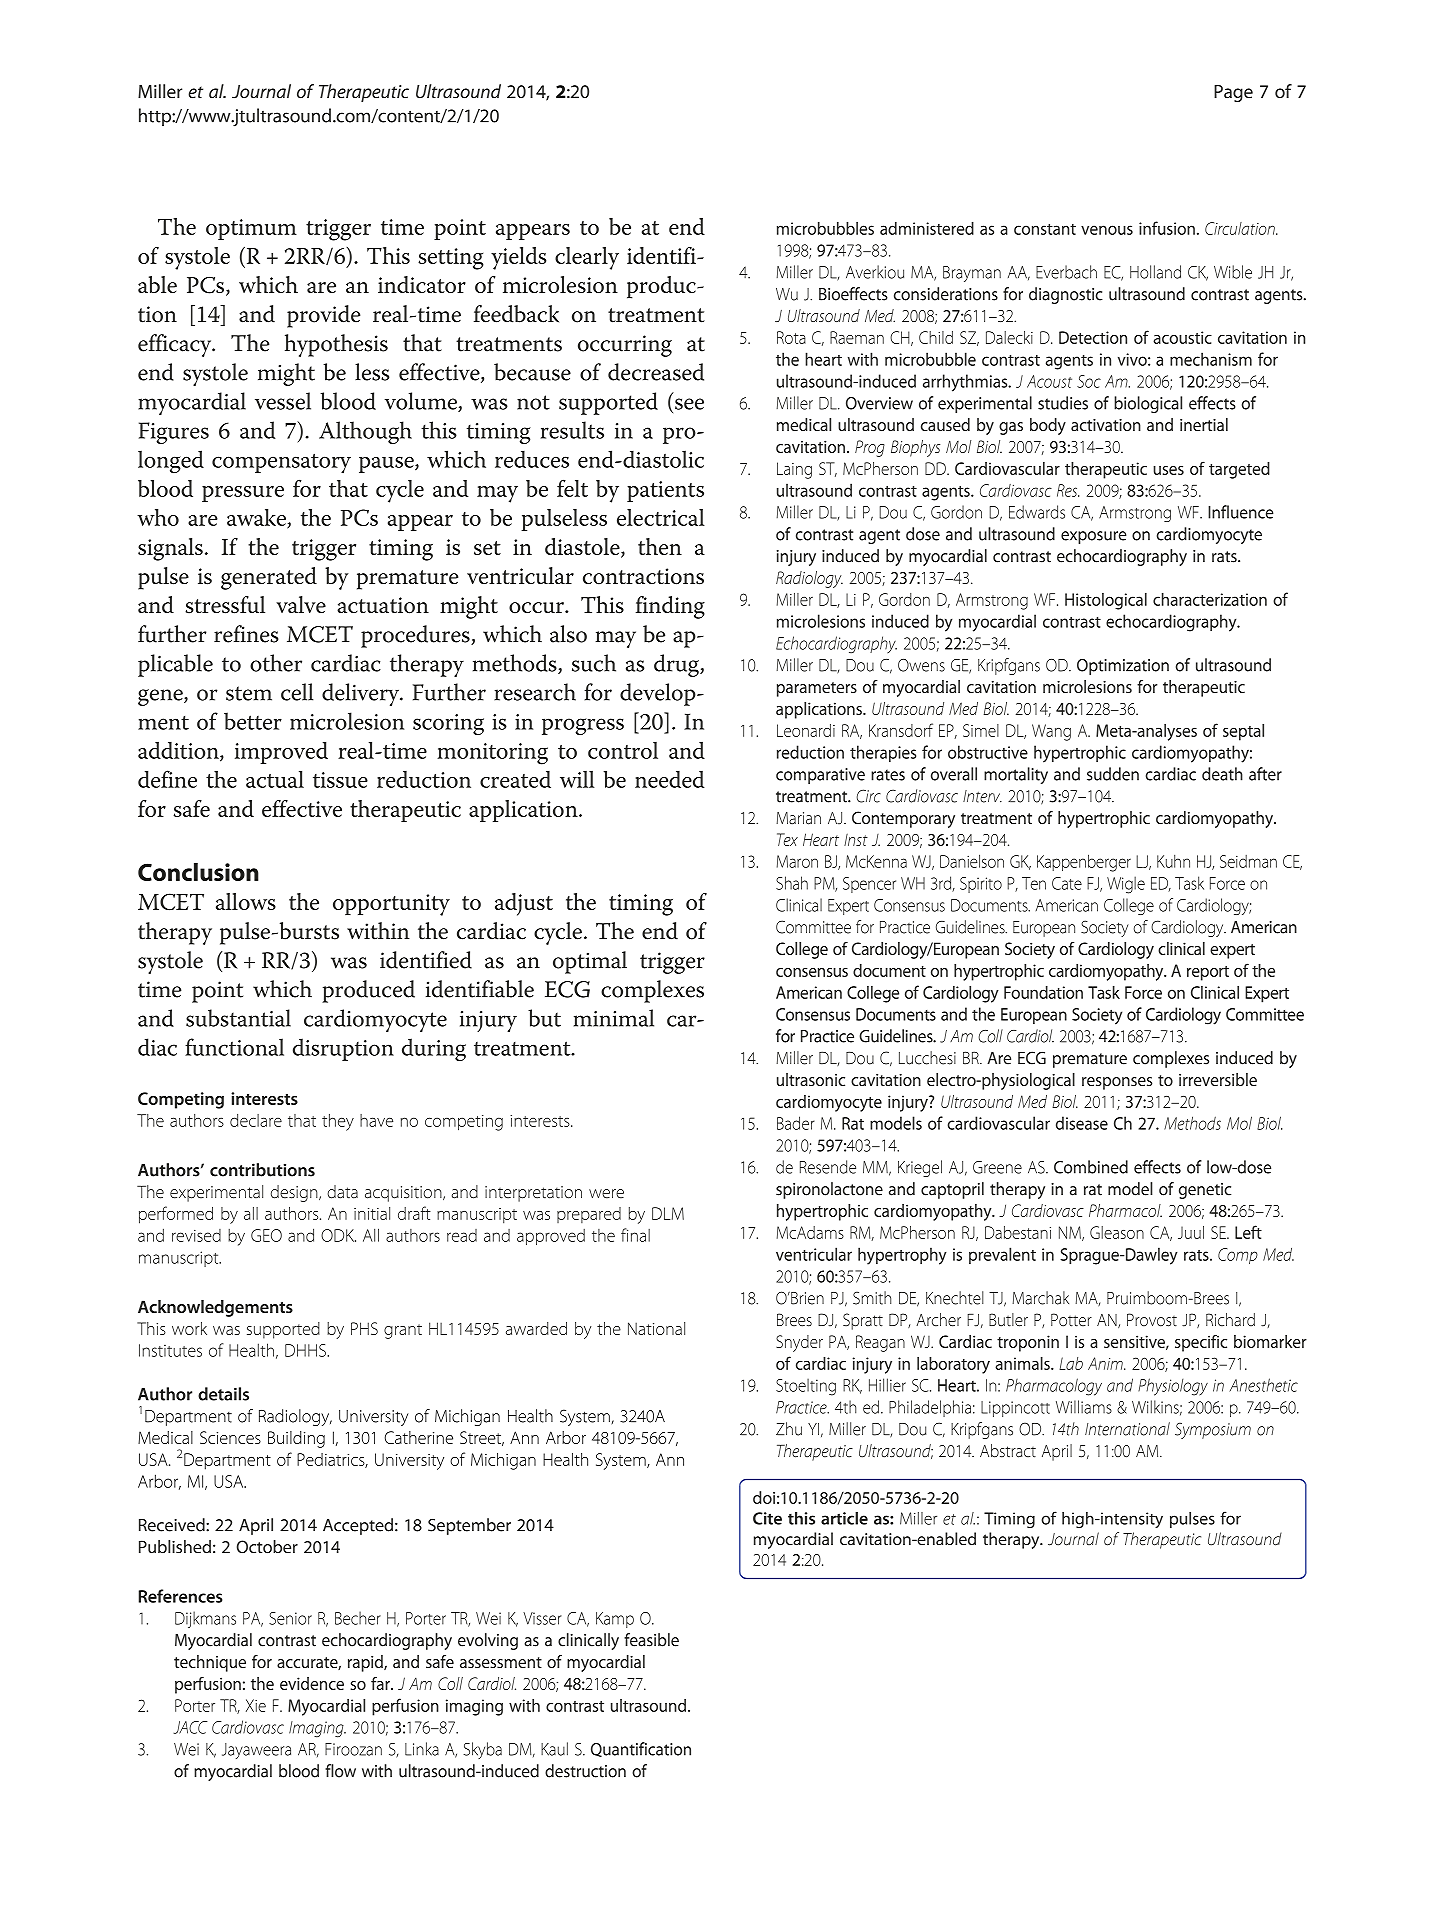 This document has height=1925, width=1444. I want to click on DHHS, so click(306, 1350).
